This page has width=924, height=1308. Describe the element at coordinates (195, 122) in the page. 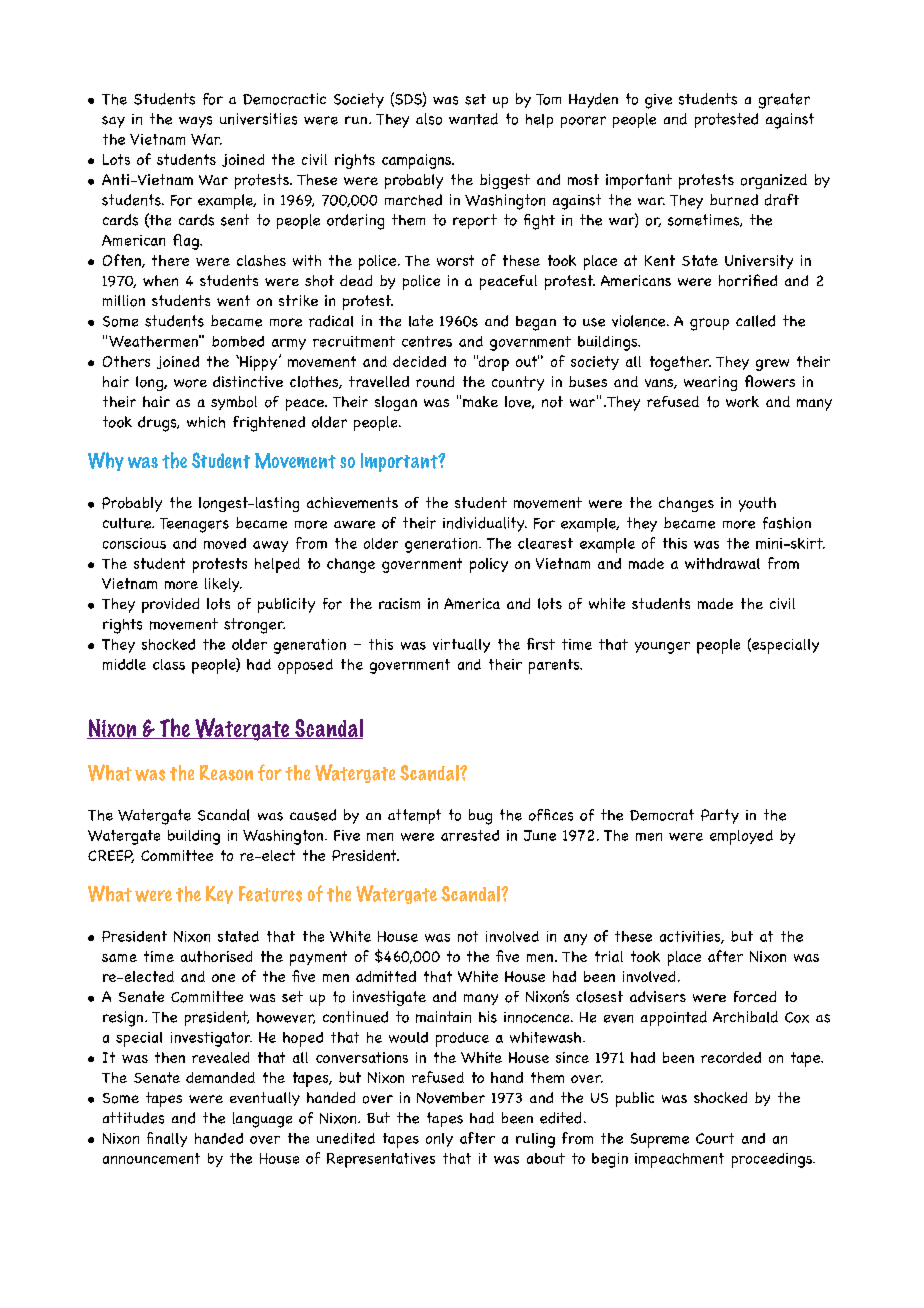

I see `ways` at that location.
